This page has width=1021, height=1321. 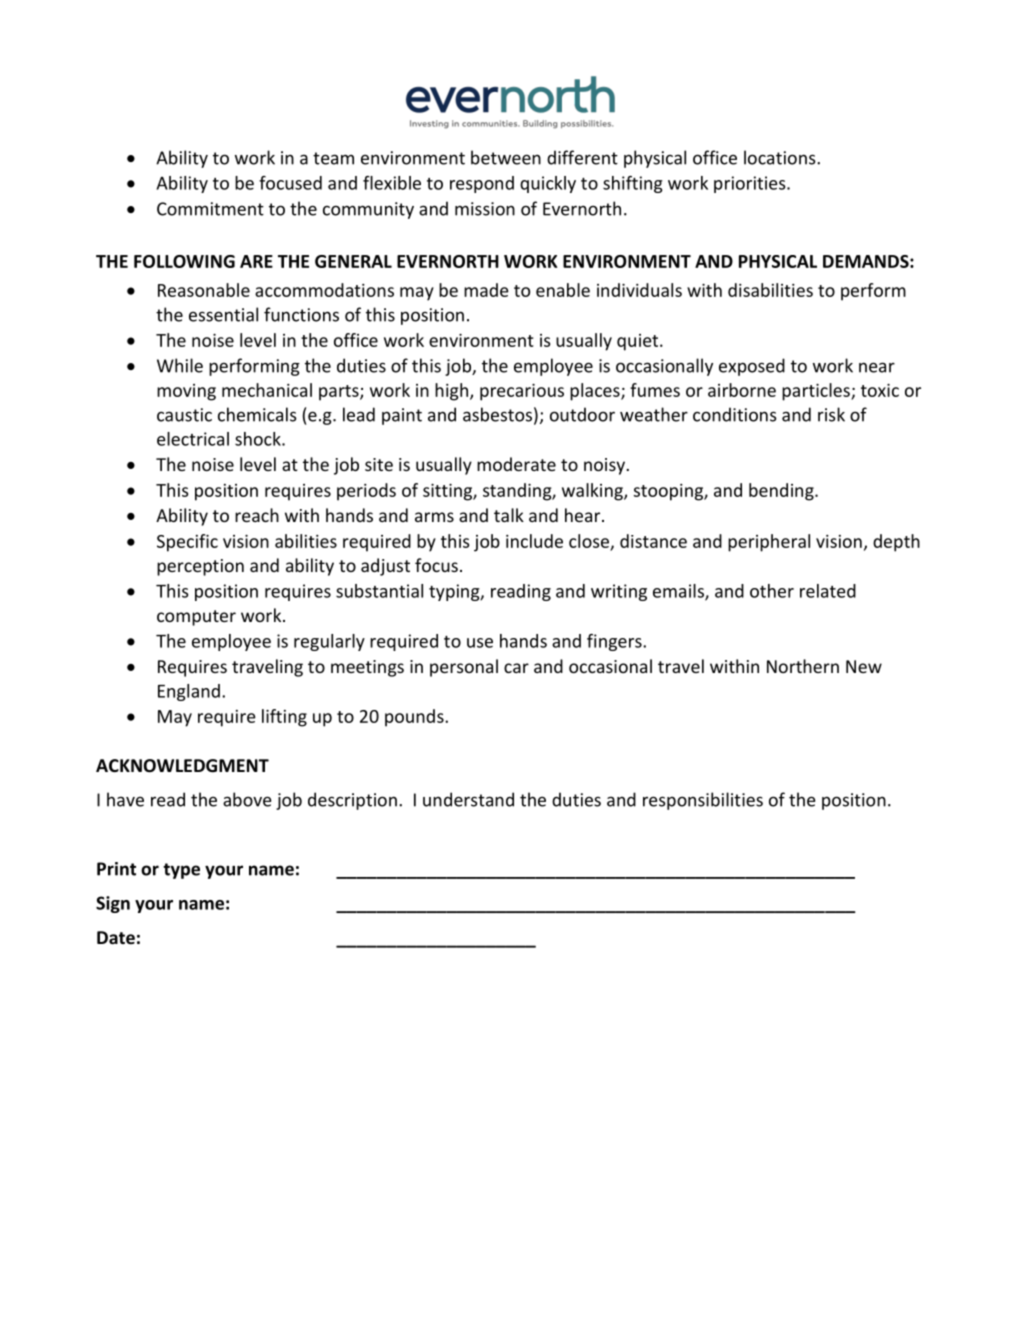 I want to click on Commitment, so click(x=210, y=209).
